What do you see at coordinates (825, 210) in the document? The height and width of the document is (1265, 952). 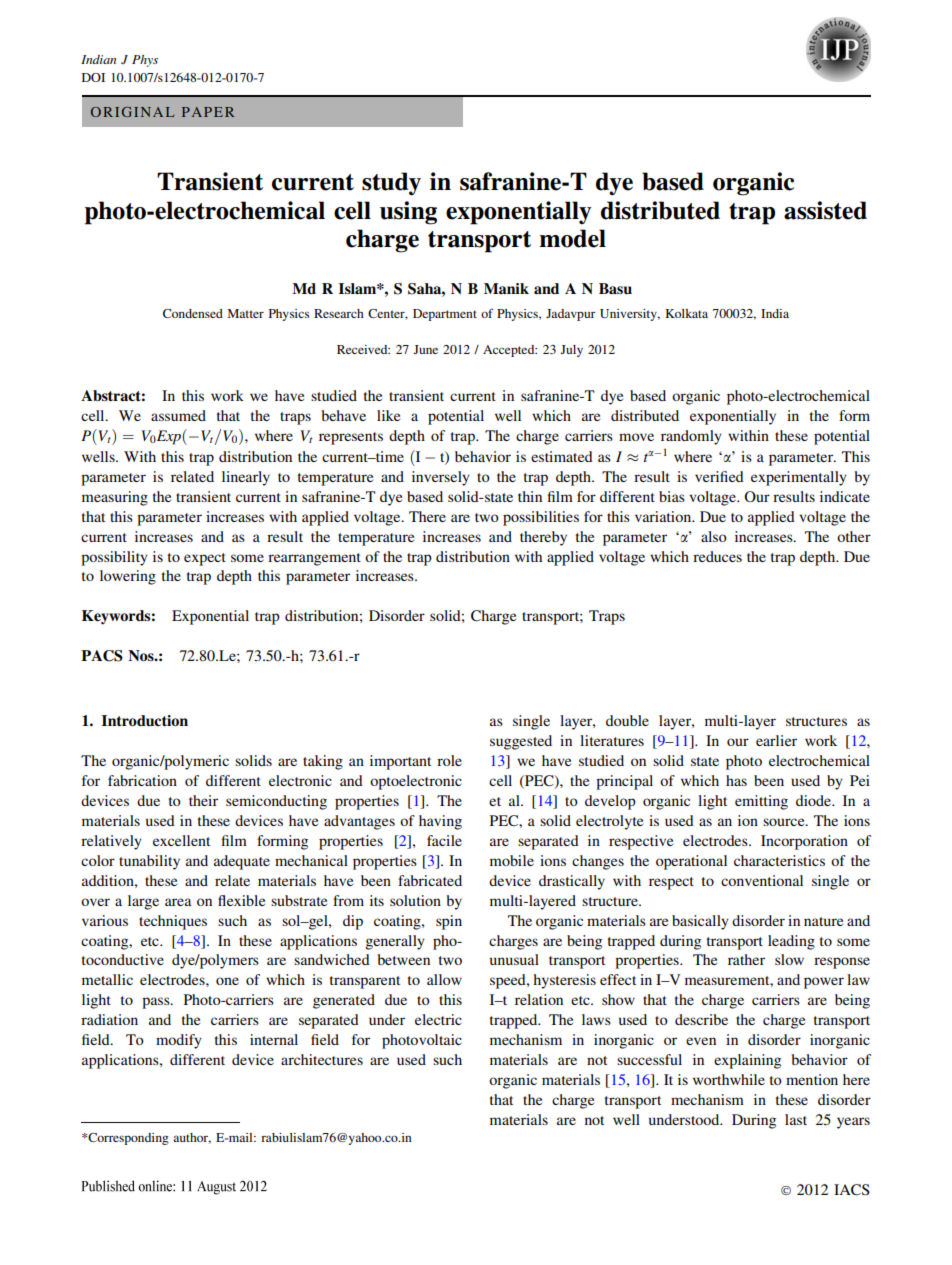 I see `assisted` at bounding box center [825, 210].
